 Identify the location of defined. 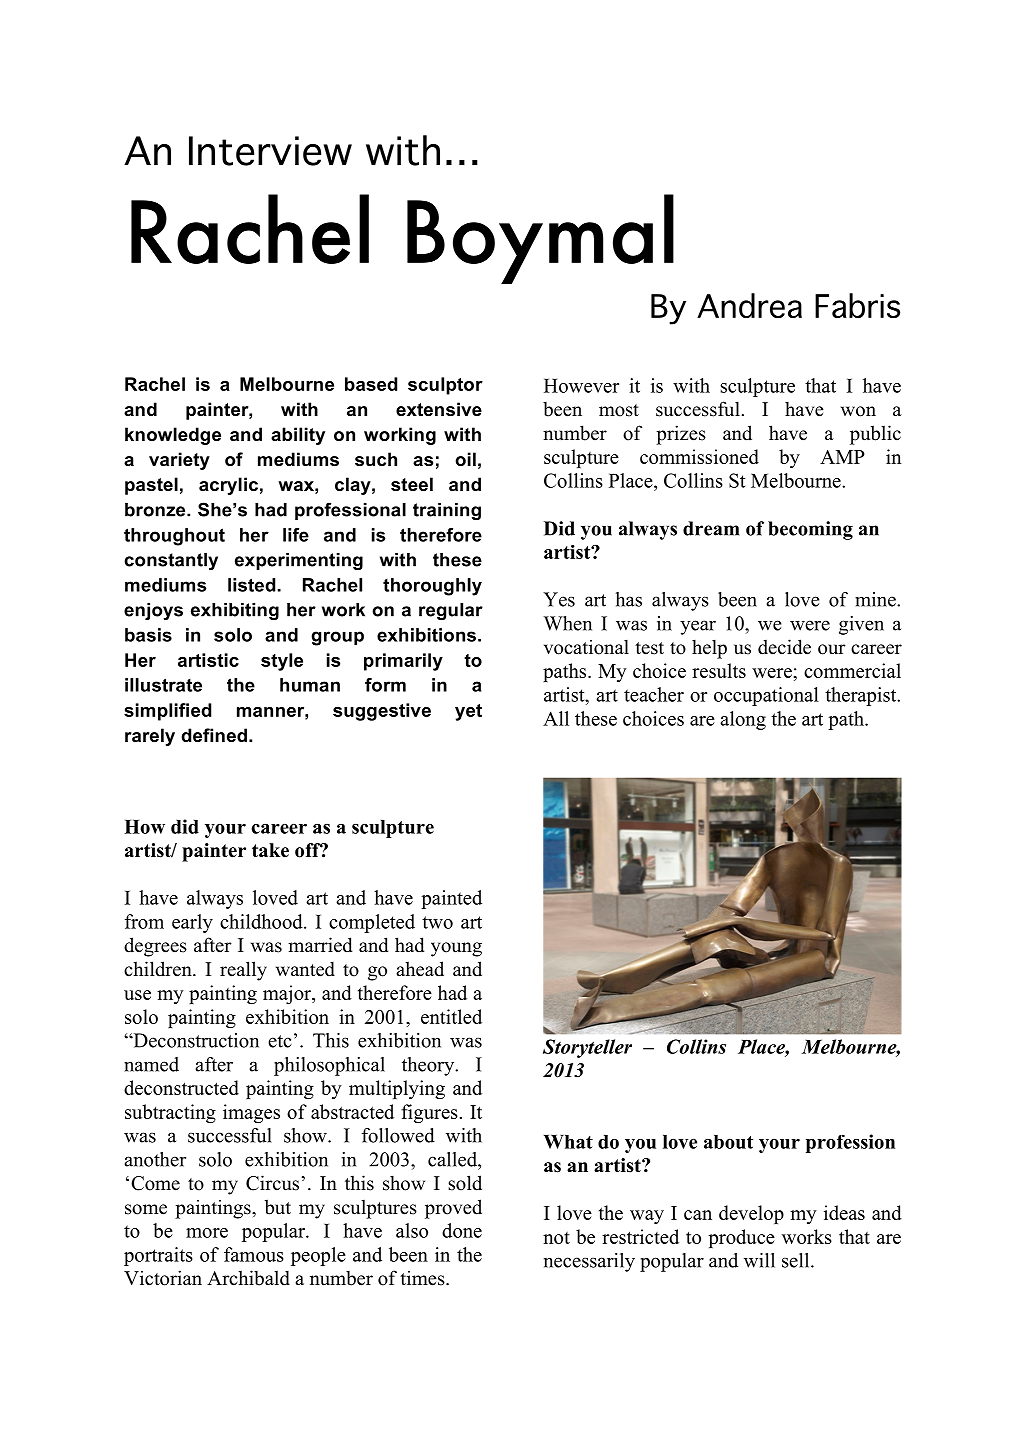
(214, 735).
